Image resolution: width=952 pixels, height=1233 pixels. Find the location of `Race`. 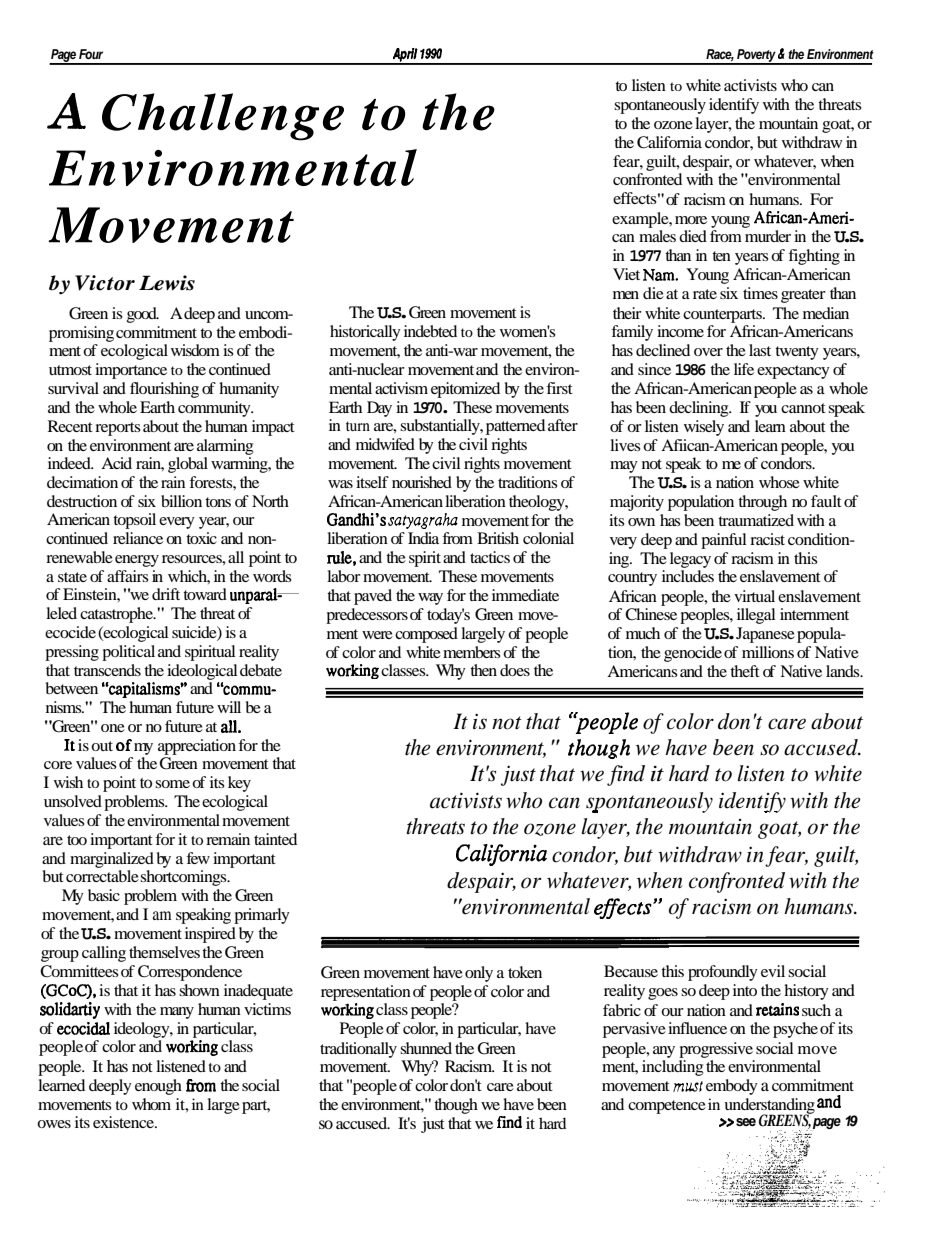

Race is located at coordinates (720, 55).
